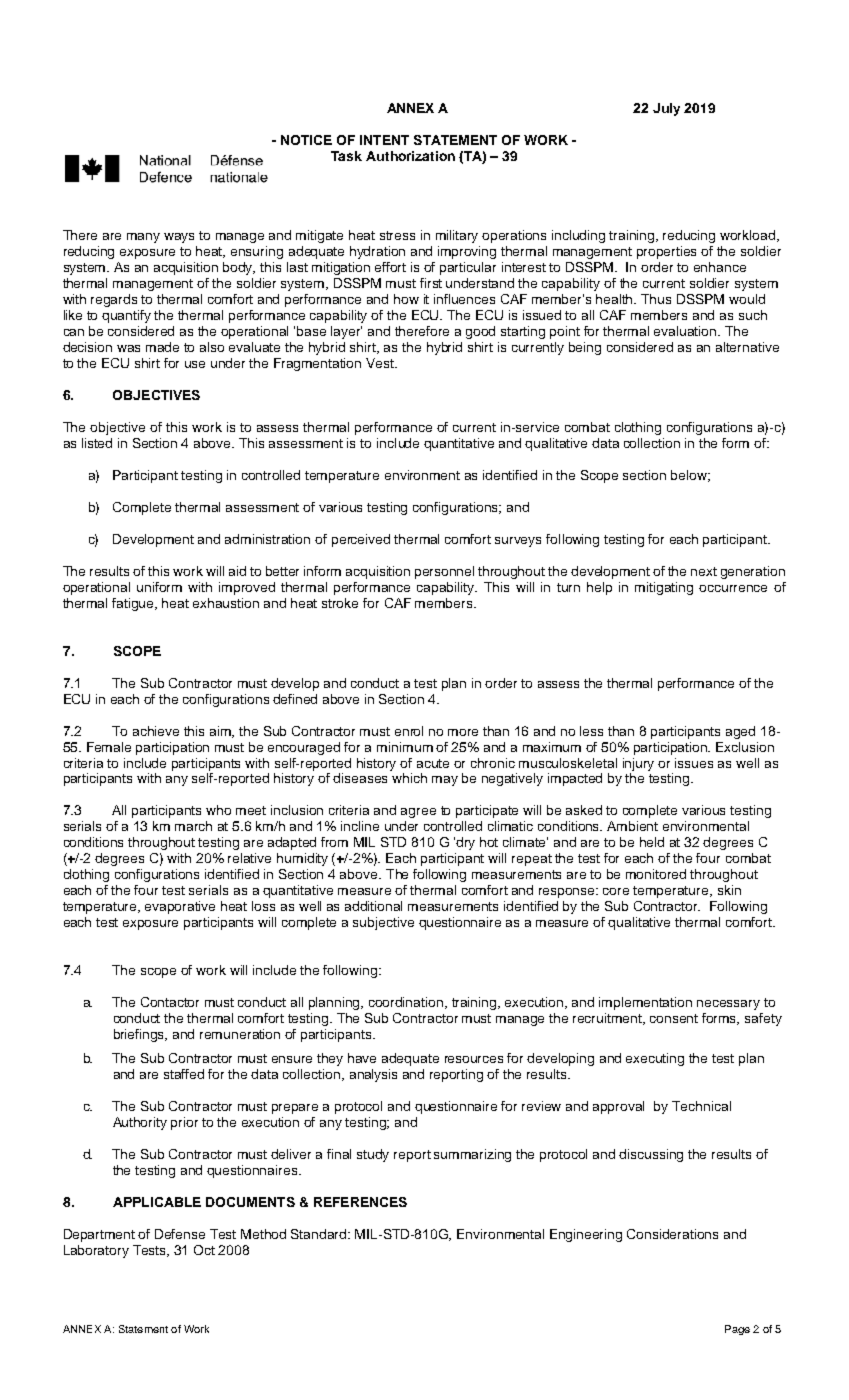  What do you see at coordinates (664, 588) in the document?
I see `mitigating` at bounding box center [664, 588].
